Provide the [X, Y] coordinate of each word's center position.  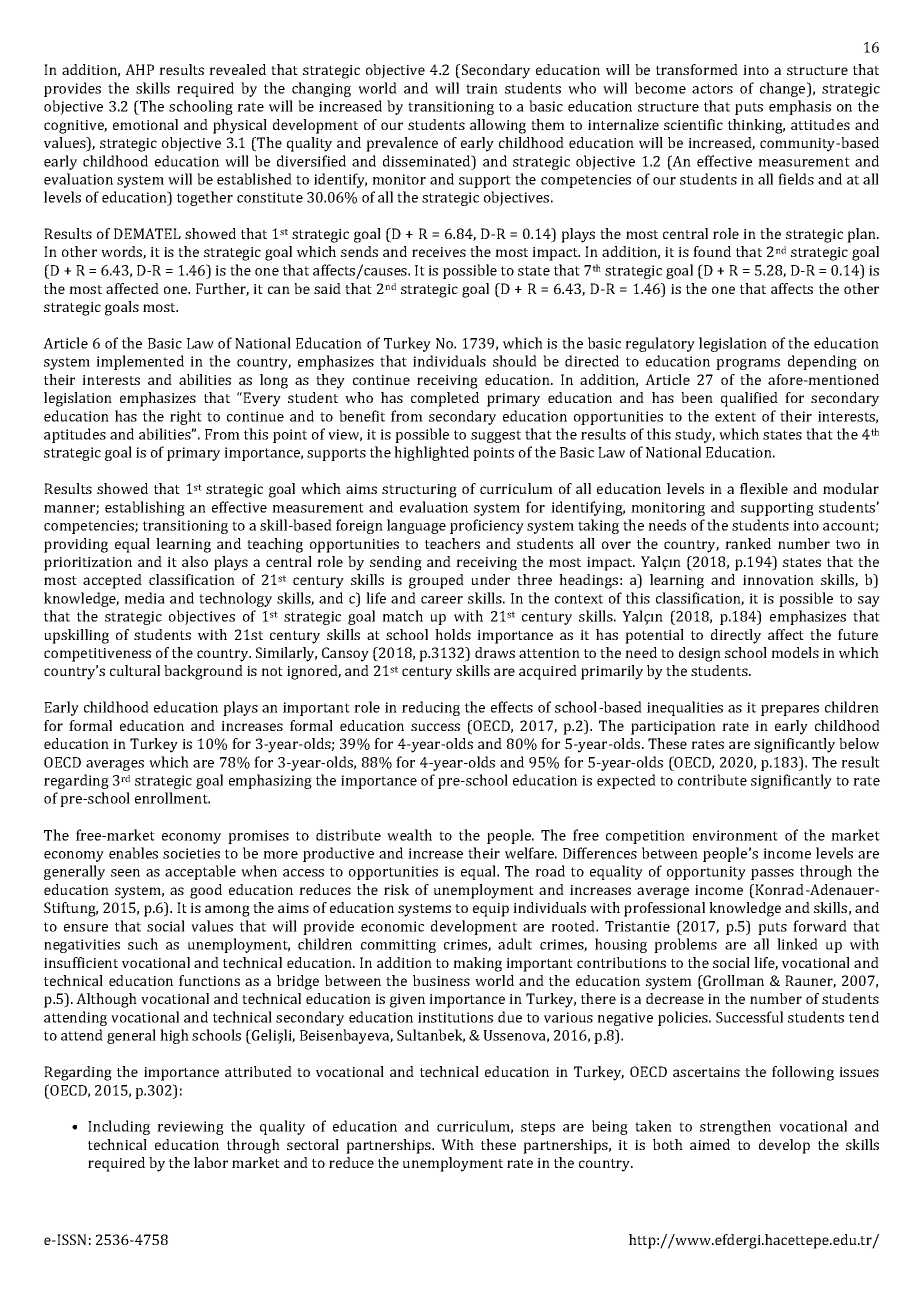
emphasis [800, 107]
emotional [145, 124]
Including [119, 1127]
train [482, 88]
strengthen [735, 1127]
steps [538, 1128]
